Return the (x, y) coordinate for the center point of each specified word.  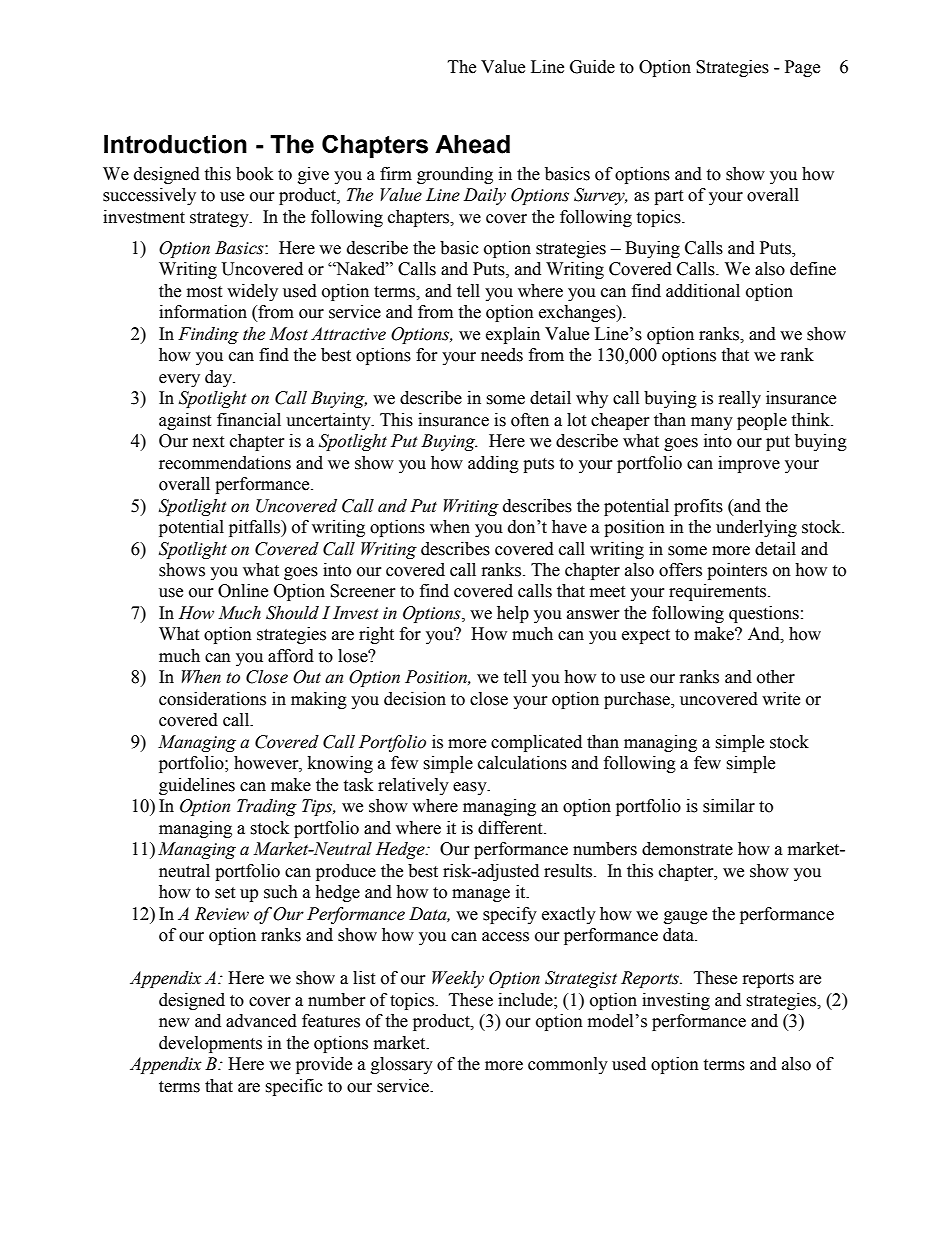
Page (802, 68)
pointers (737, 571)
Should (292, 613)
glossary (402, 1065)
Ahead (472, 144)
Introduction (175, 144)
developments (210, 1044)
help (513, 614)
